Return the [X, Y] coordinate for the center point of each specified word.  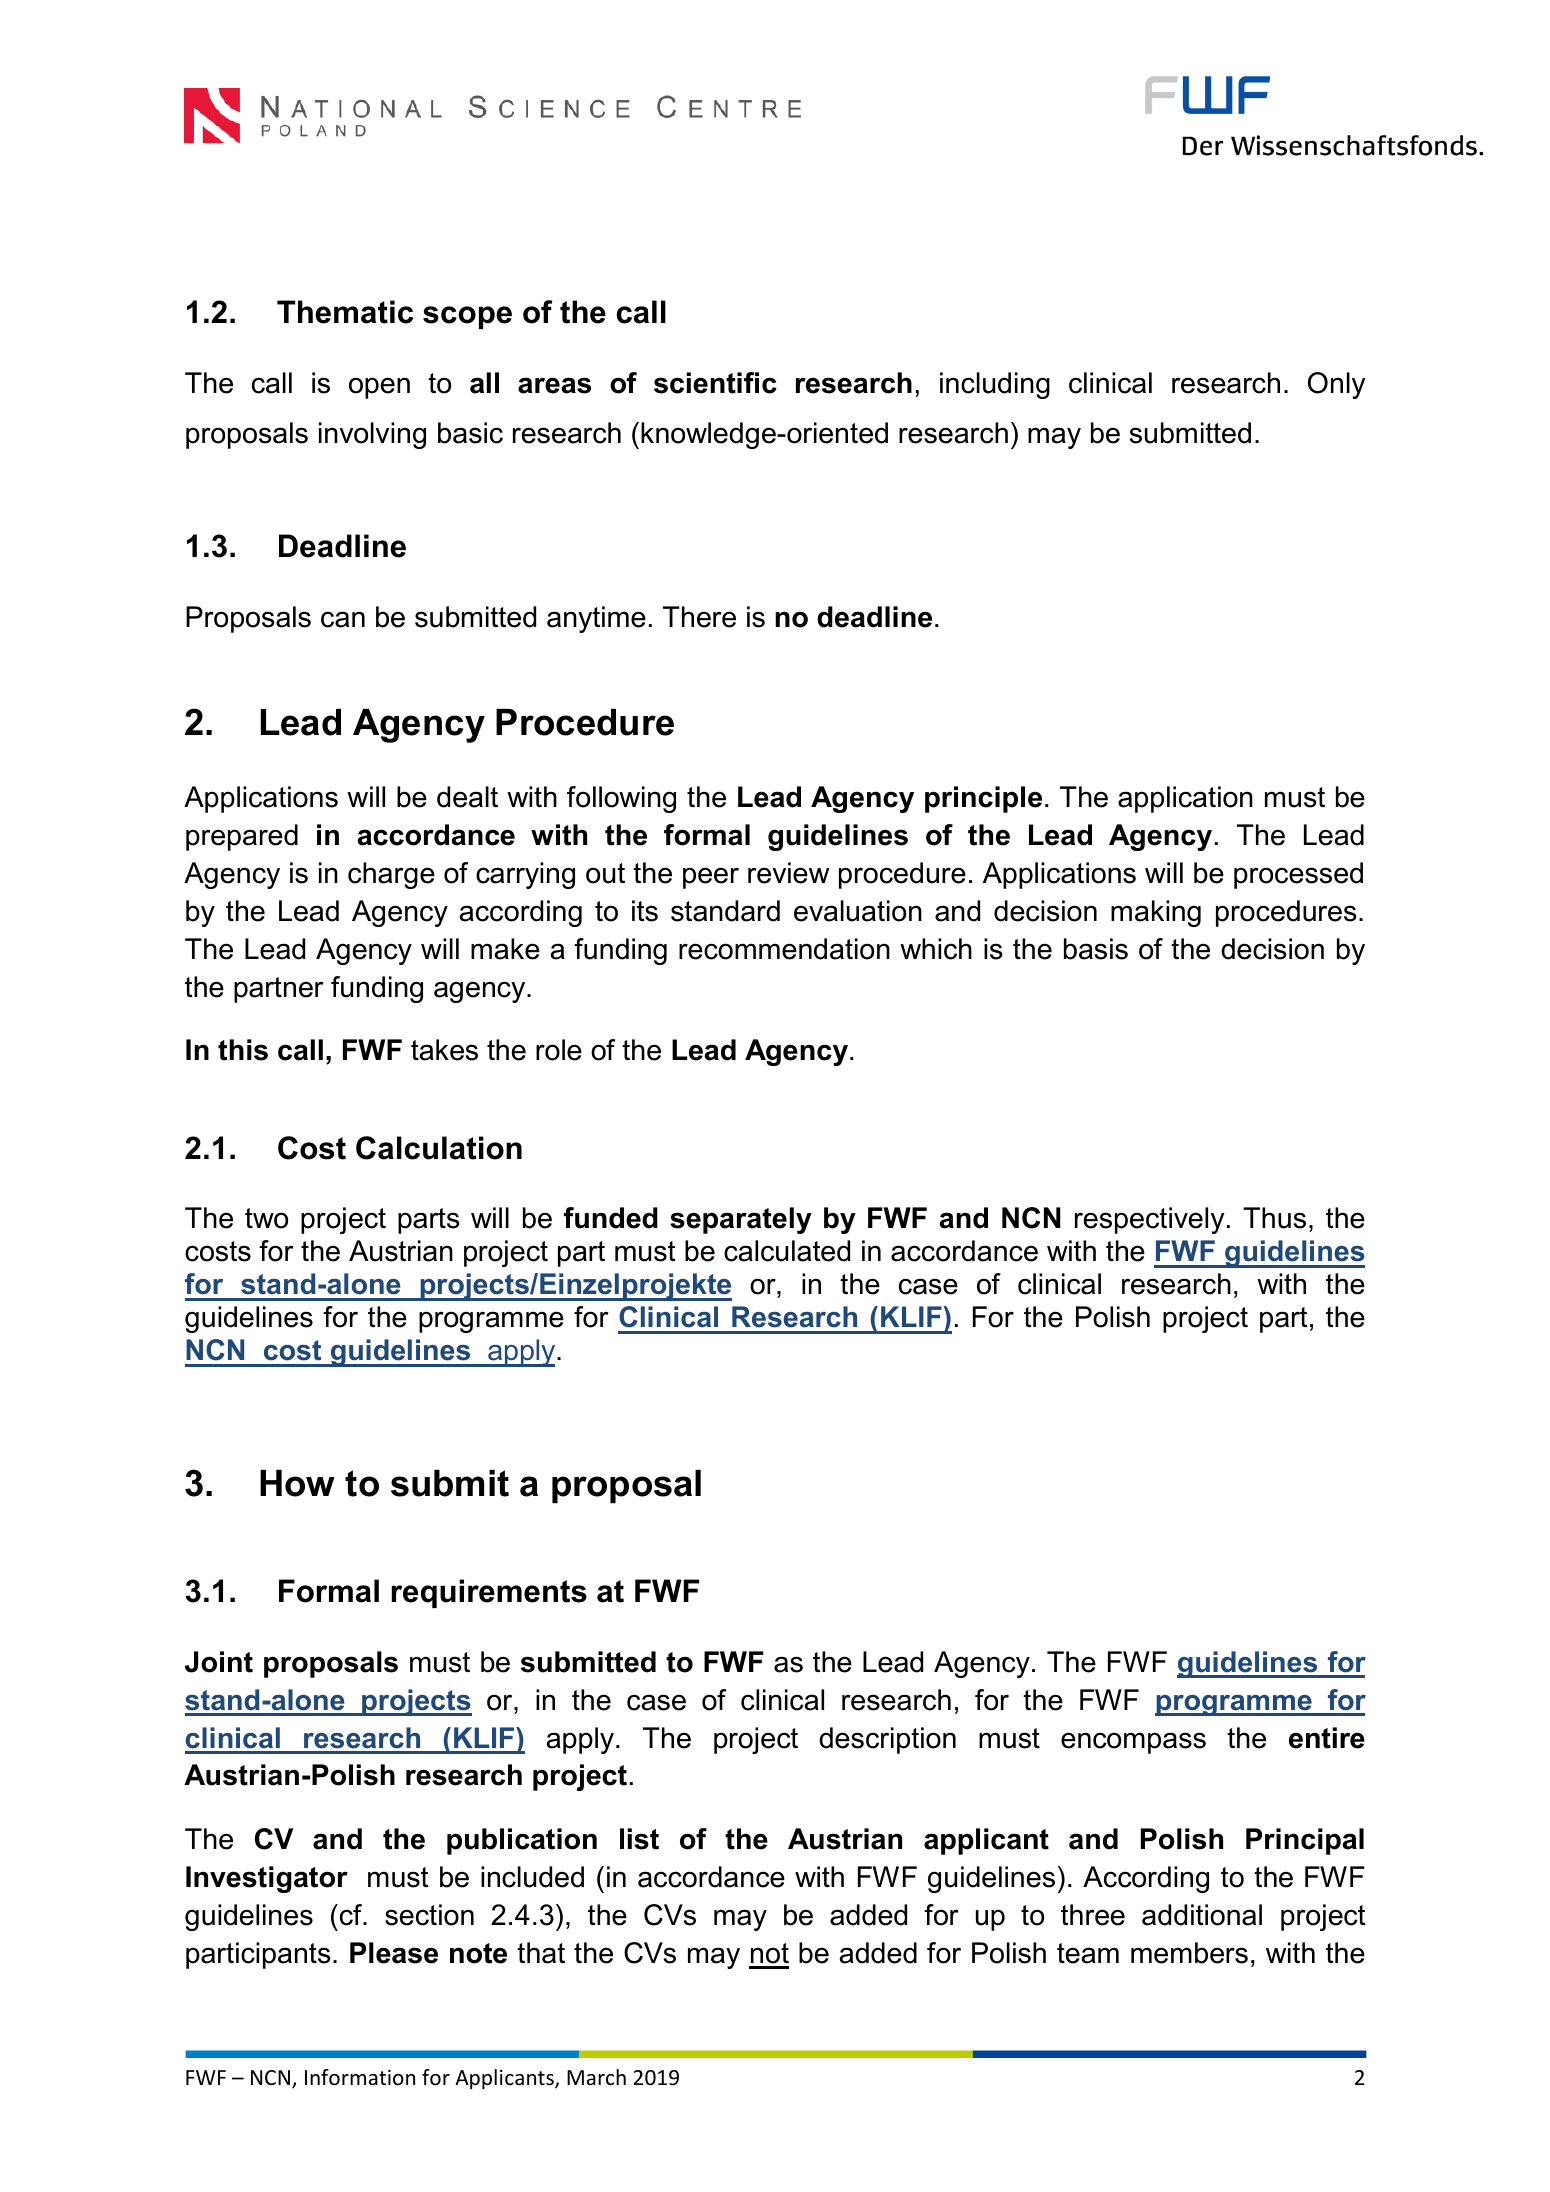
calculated [787, 1251]
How [297, 1483]
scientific [715, 383]
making [1156, 913]
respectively [1149, 1220]
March [596, 2077]
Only [1336, 385]
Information [360, 2077]
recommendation [784, 949]
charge [391, 875]
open [379, 388]
